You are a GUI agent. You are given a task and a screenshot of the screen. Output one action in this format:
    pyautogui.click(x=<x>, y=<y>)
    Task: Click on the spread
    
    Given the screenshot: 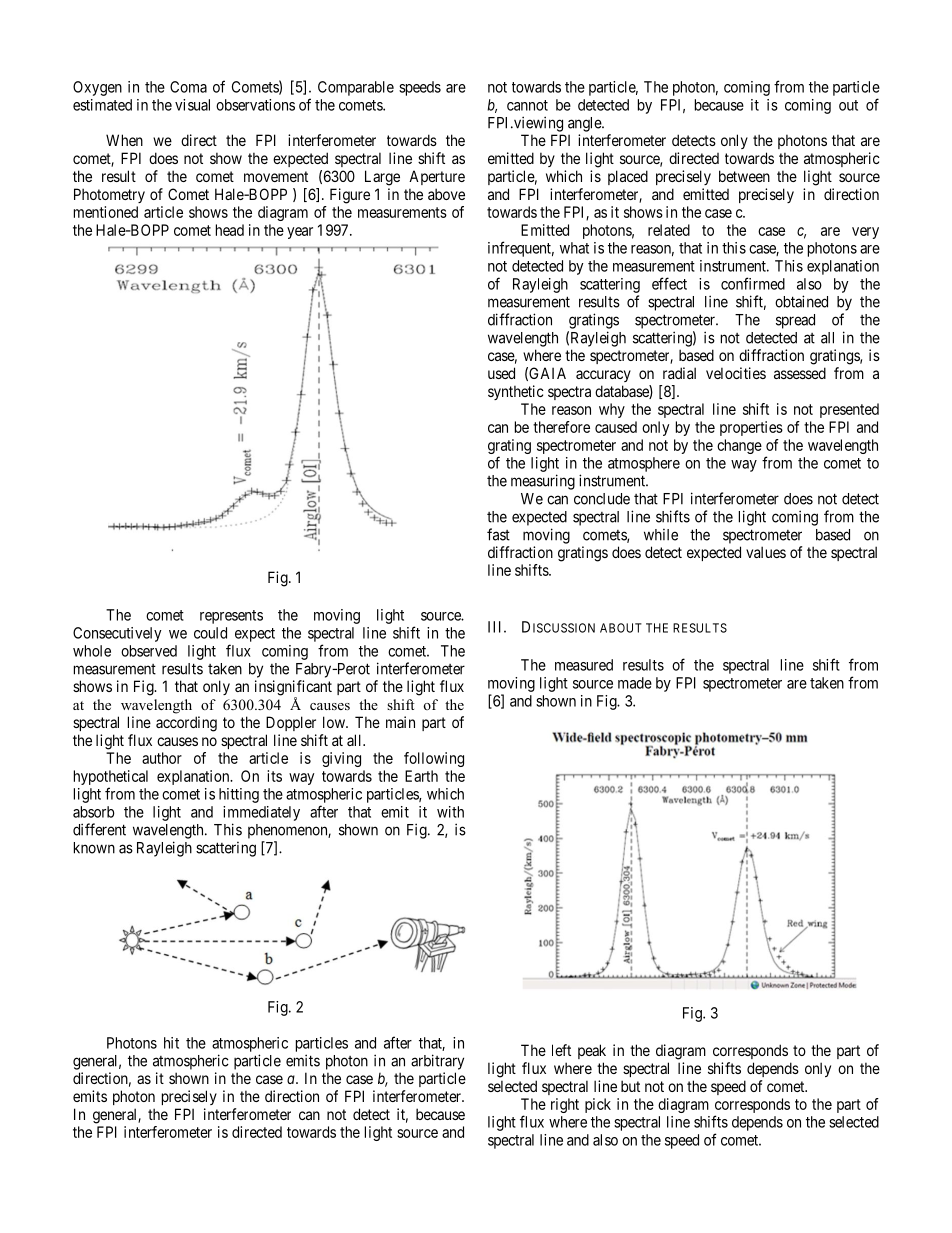 What is the action you would take?
    pyautogui.click(x=795, y=321)
